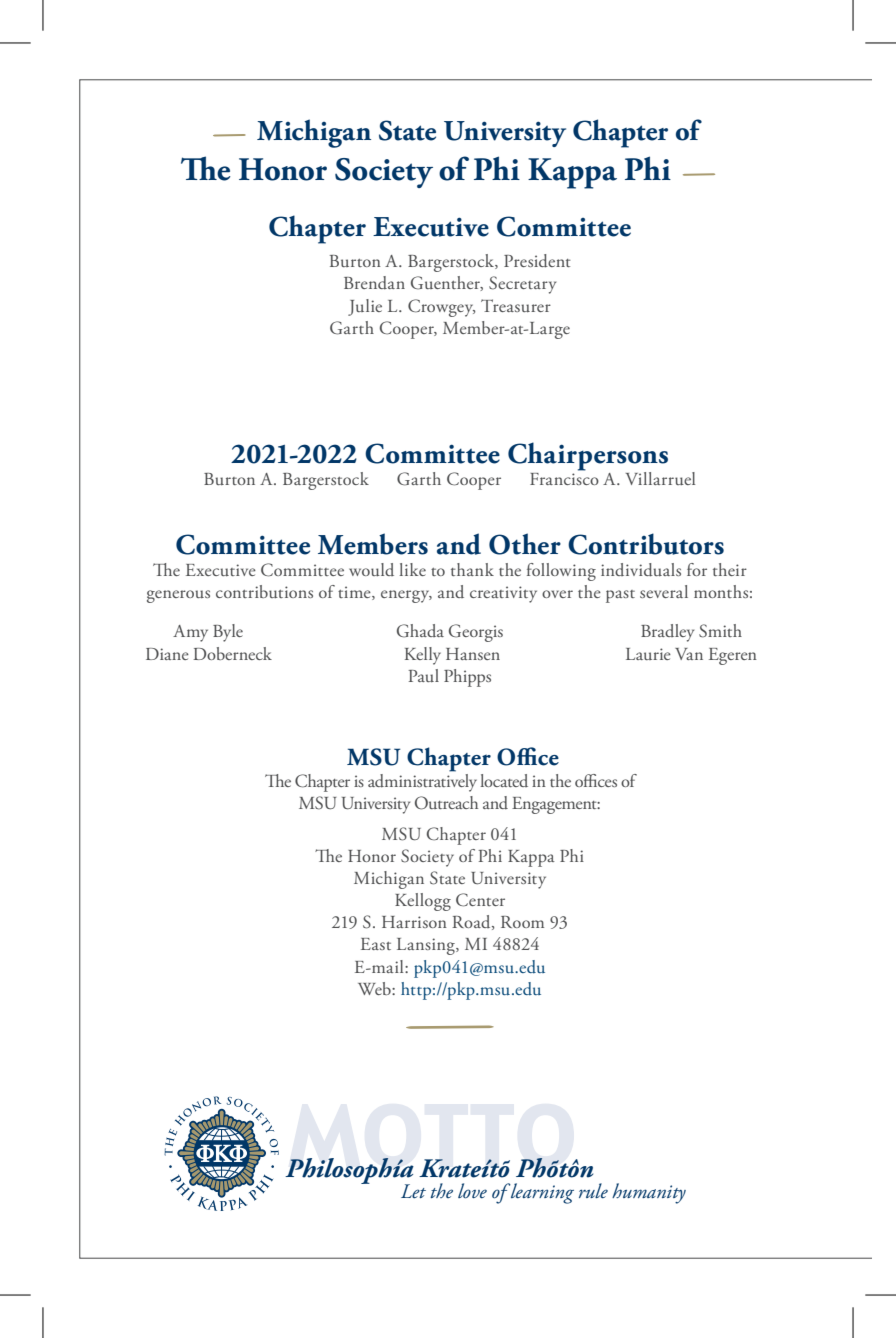  I want to click on Treasurer, so click(516, 305).
